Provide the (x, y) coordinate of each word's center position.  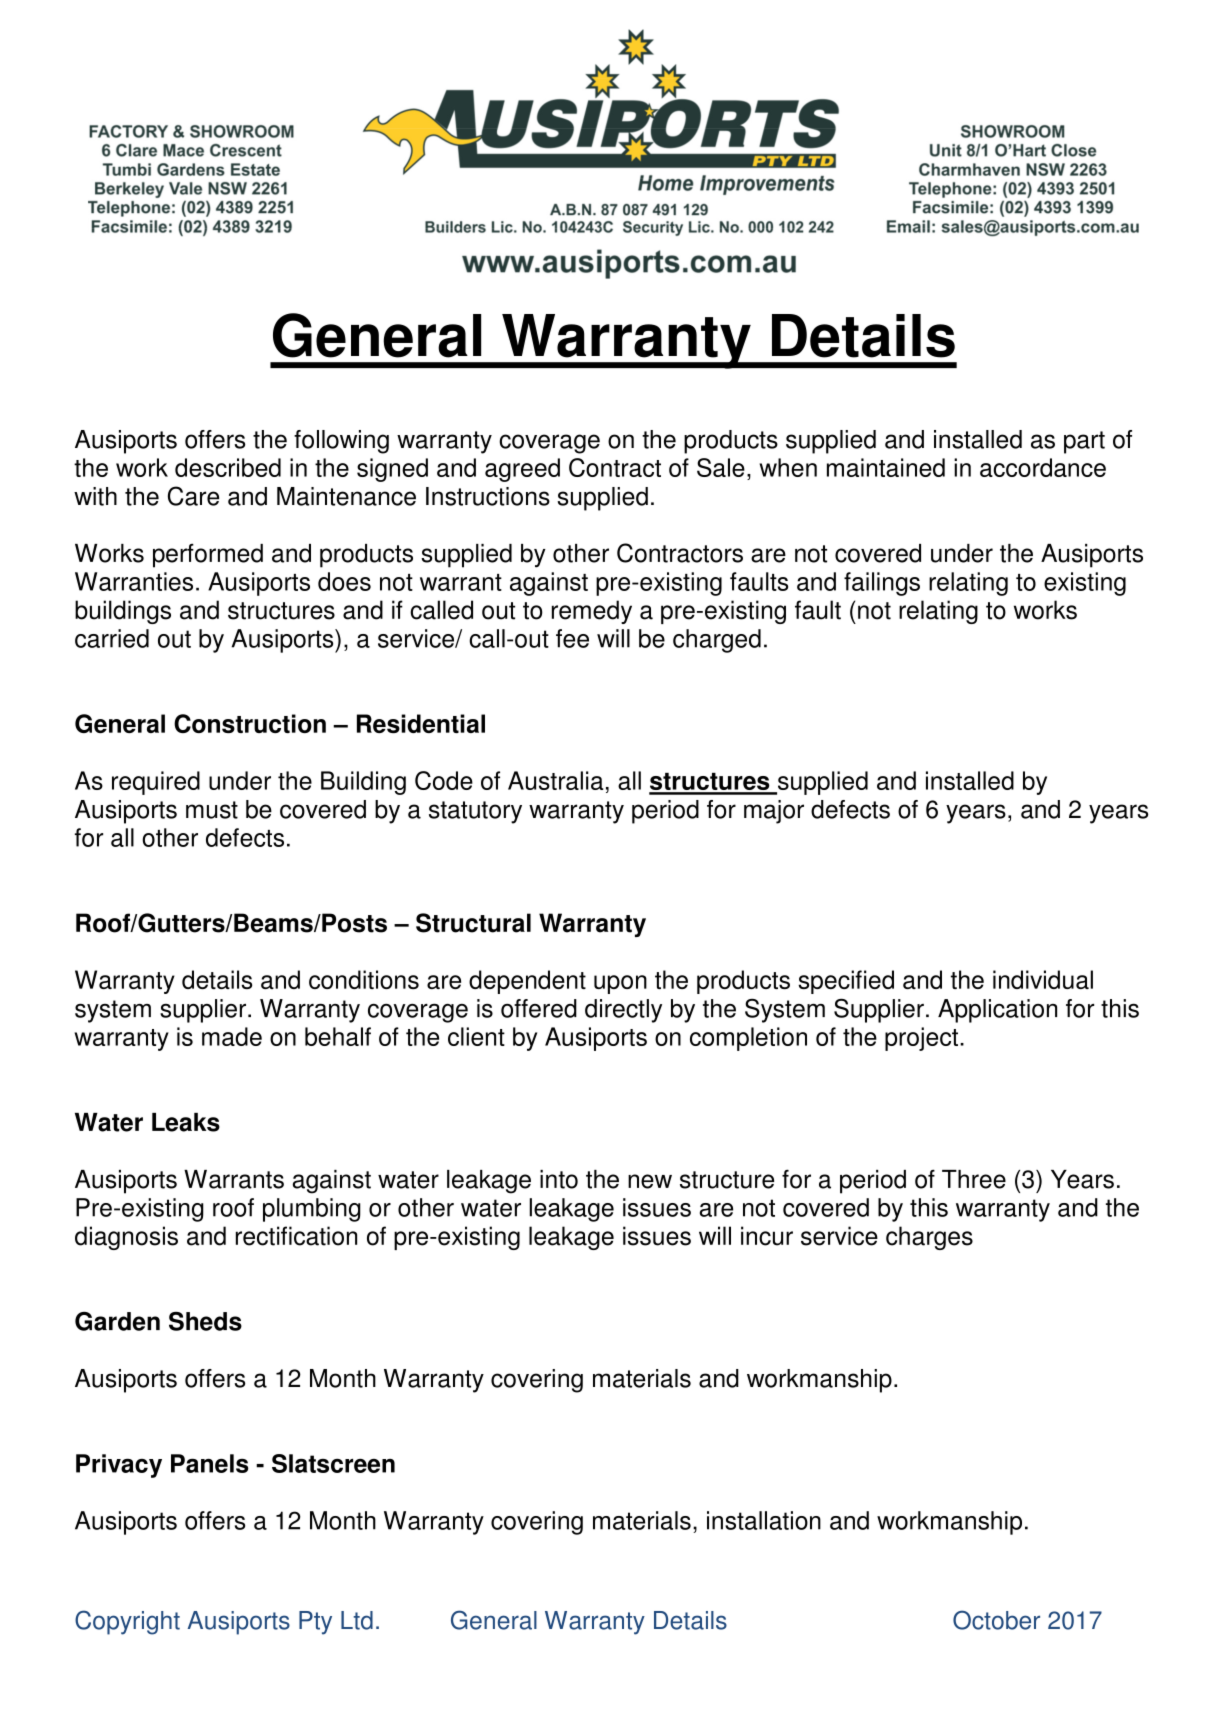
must (212, 810)
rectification (296, 1236)
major (774, 812)
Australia (555, 780)
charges (929, 1238)
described (228, 467)
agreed (522, 470)
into (559, 1179)
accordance (1043, 467)
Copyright (127, 1622)
